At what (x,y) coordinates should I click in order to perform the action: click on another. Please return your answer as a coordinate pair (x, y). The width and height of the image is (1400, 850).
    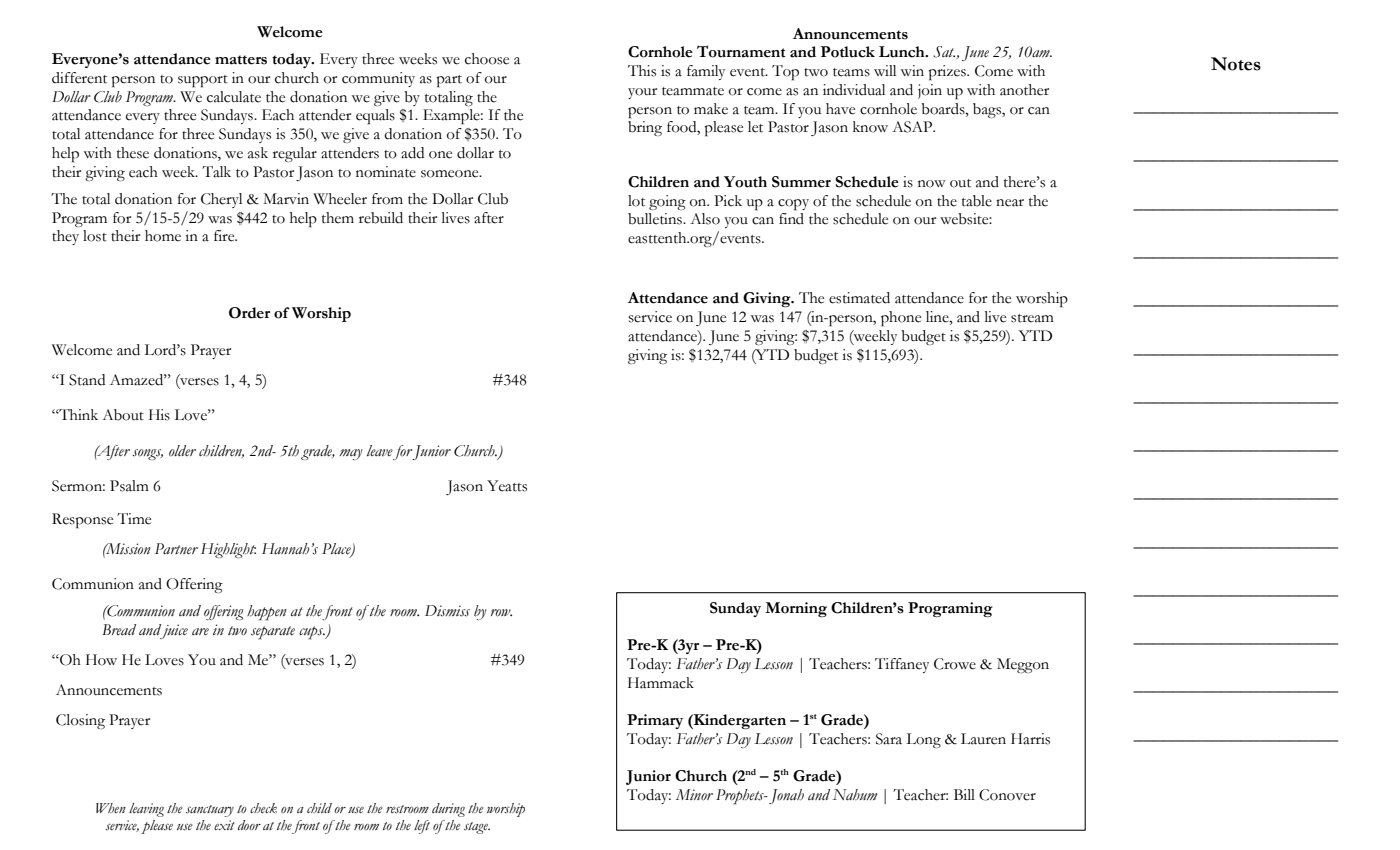
    Looking at the image, I should click on (1024, 90).
